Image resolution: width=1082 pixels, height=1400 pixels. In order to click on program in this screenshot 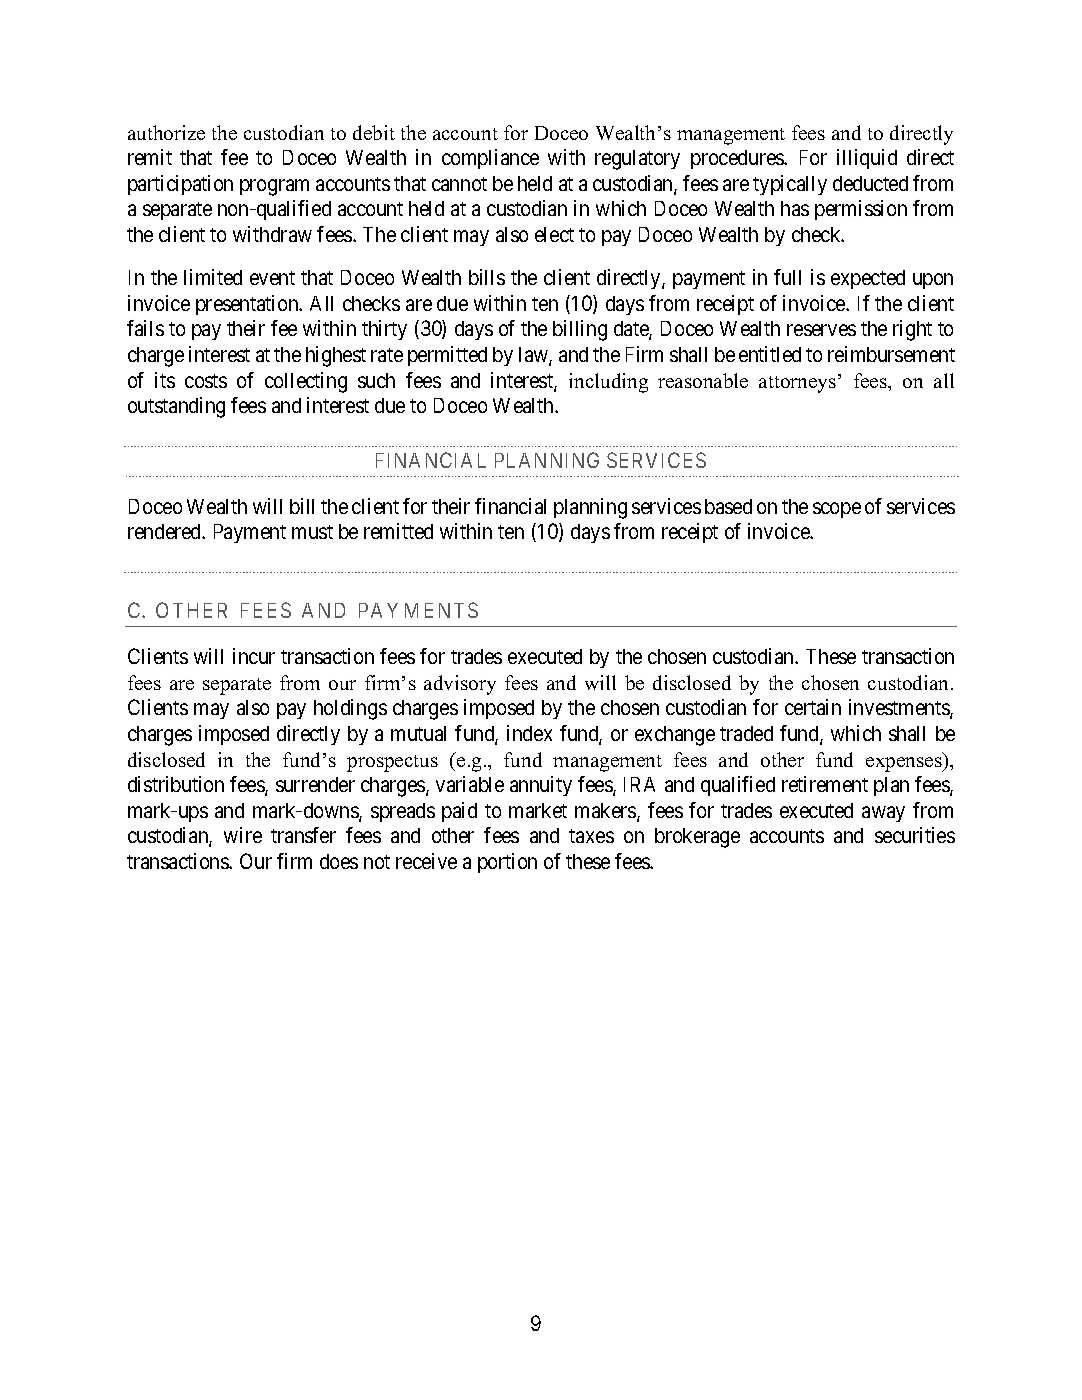, I will do `click(274, 187)`.
